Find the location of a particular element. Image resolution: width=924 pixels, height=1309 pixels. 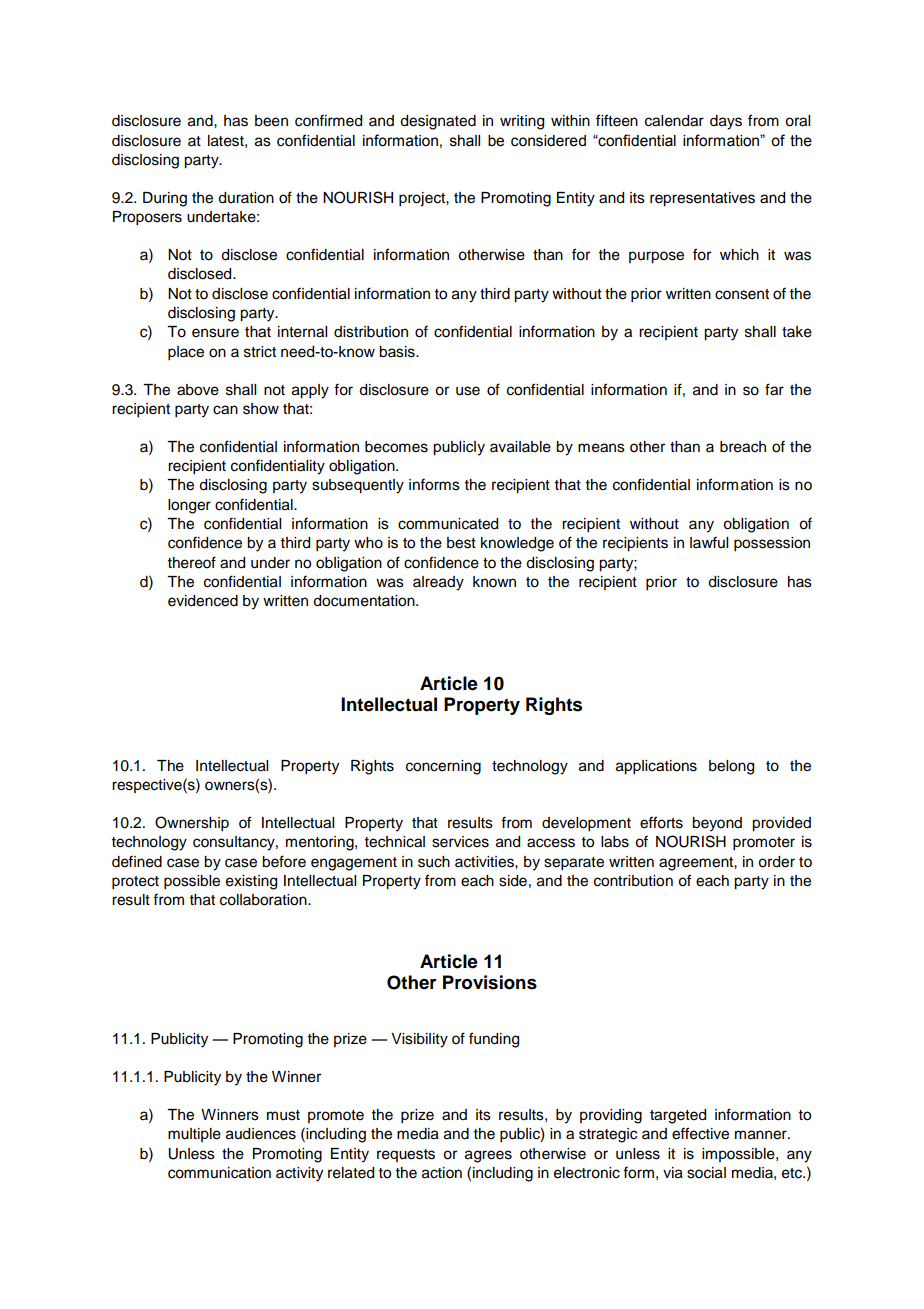

designated is located at coordinates (438, 122).
